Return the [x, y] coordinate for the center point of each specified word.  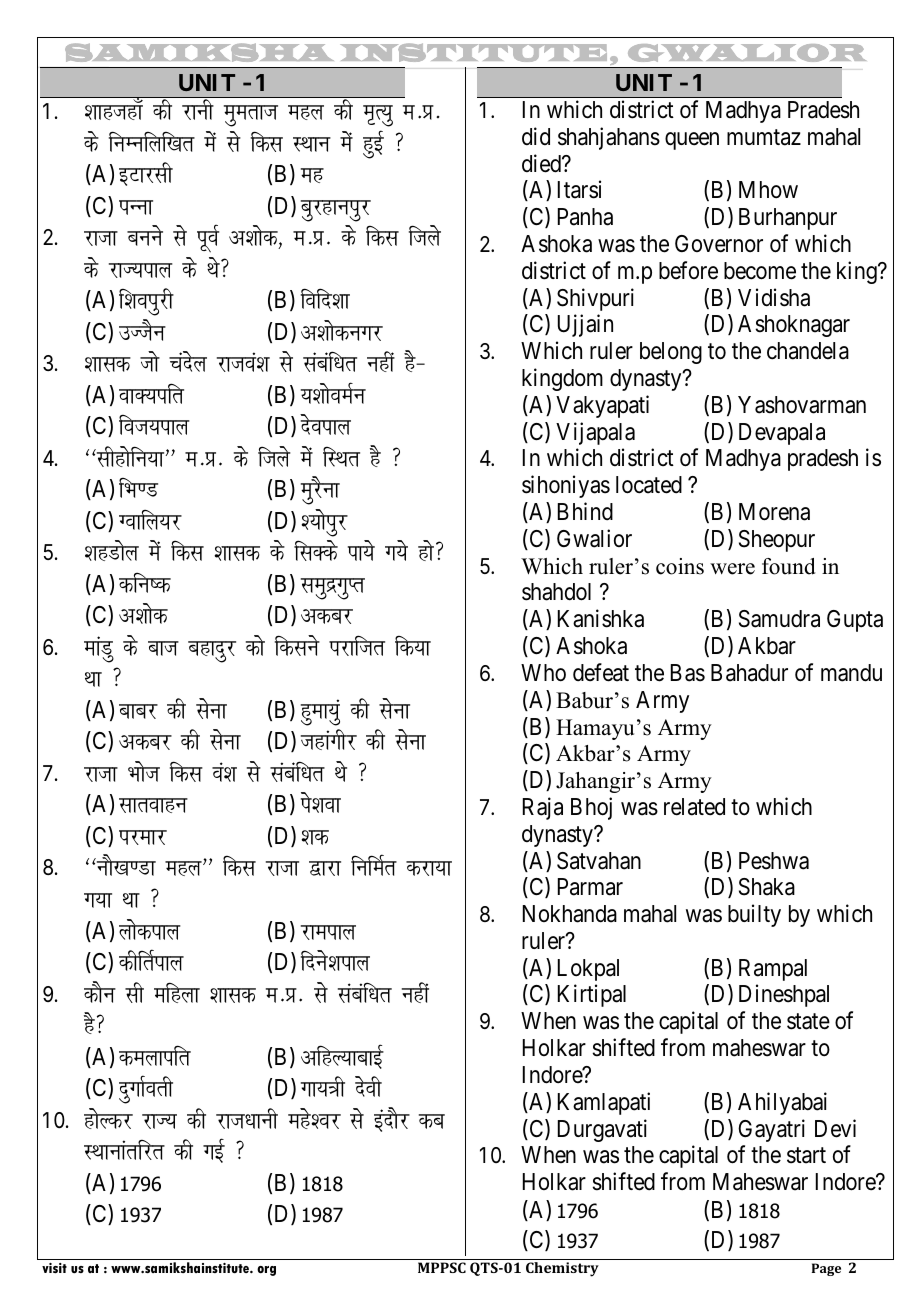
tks [150, 361]
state [808, 1022]
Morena [774, 512]
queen [692, 141]
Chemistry [562, 1269]
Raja [543, 808]
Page [826, 1269]
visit [54, 1268]
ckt [163, 648]
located [649, 485]
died [542, 163]
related [694, 807]
